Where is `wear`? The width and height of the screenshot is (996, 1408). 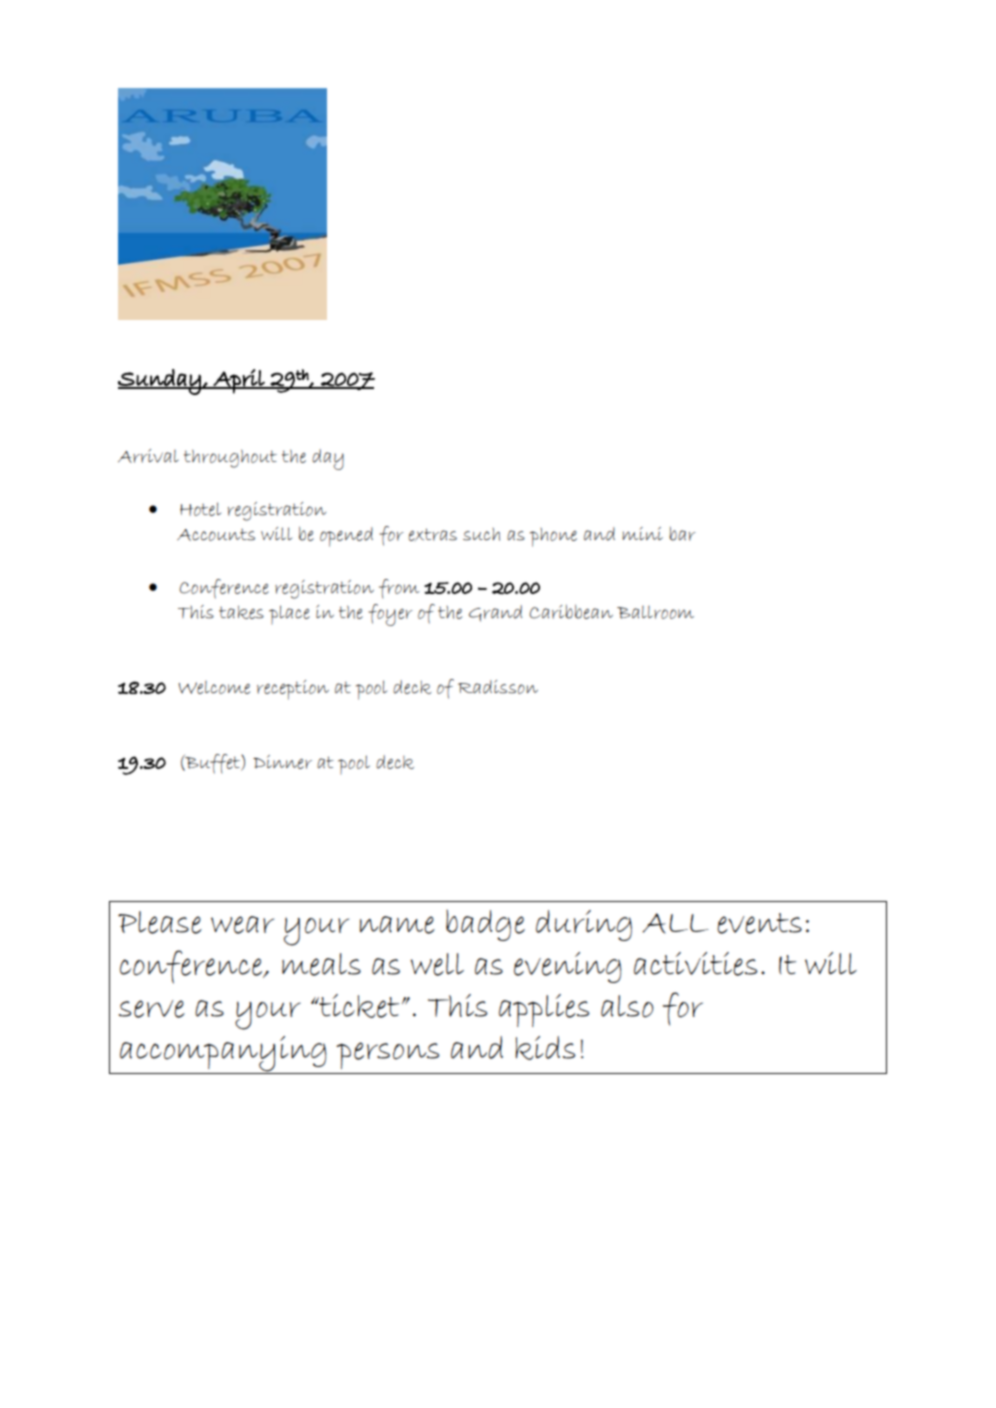 wear is located at coordinates (242, 925).
